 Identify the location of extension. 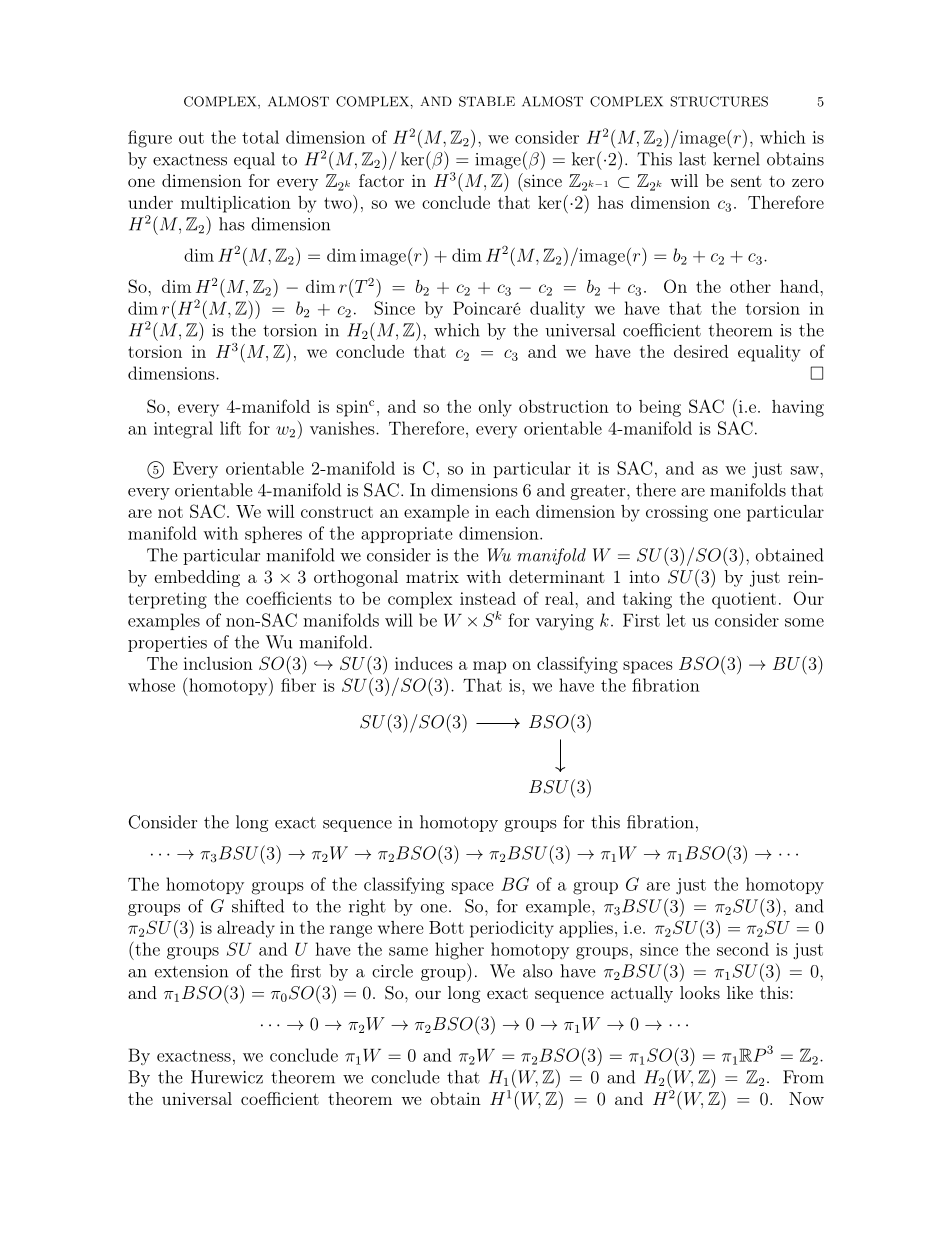
(191, 971).
